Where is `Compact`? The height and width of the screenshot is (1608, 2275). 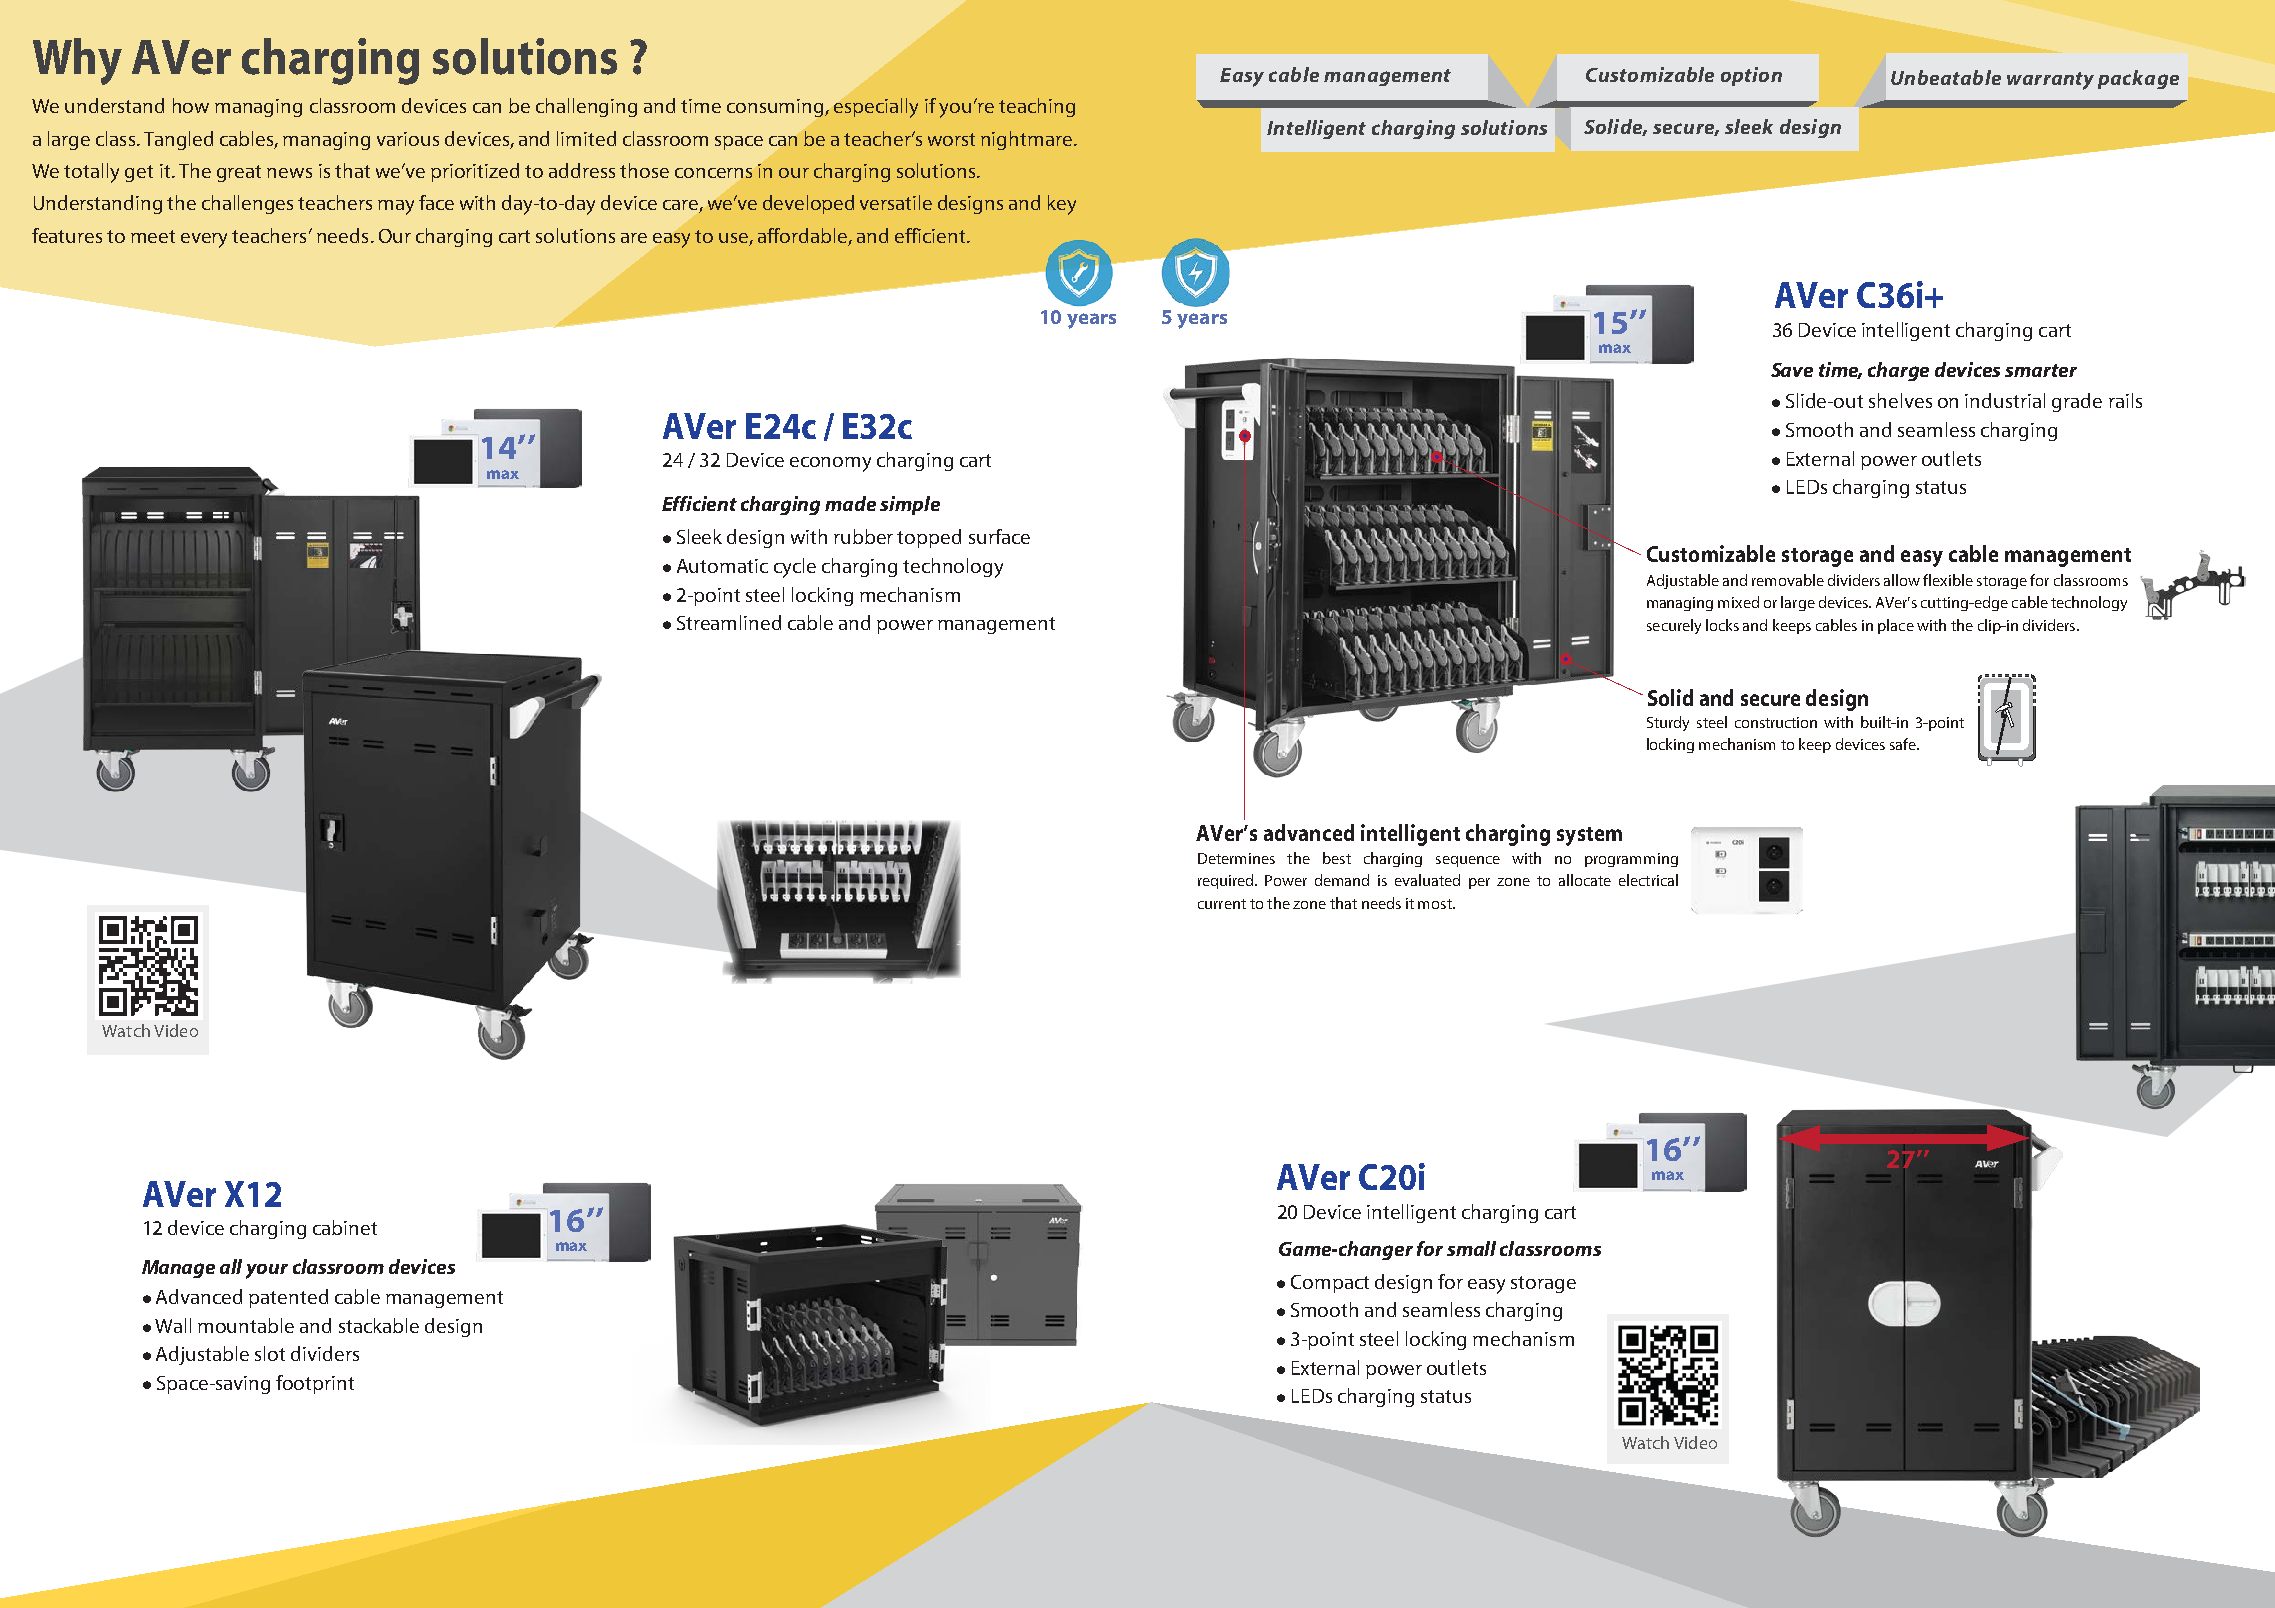 Compact is located at coordinates (1330, 1284).
